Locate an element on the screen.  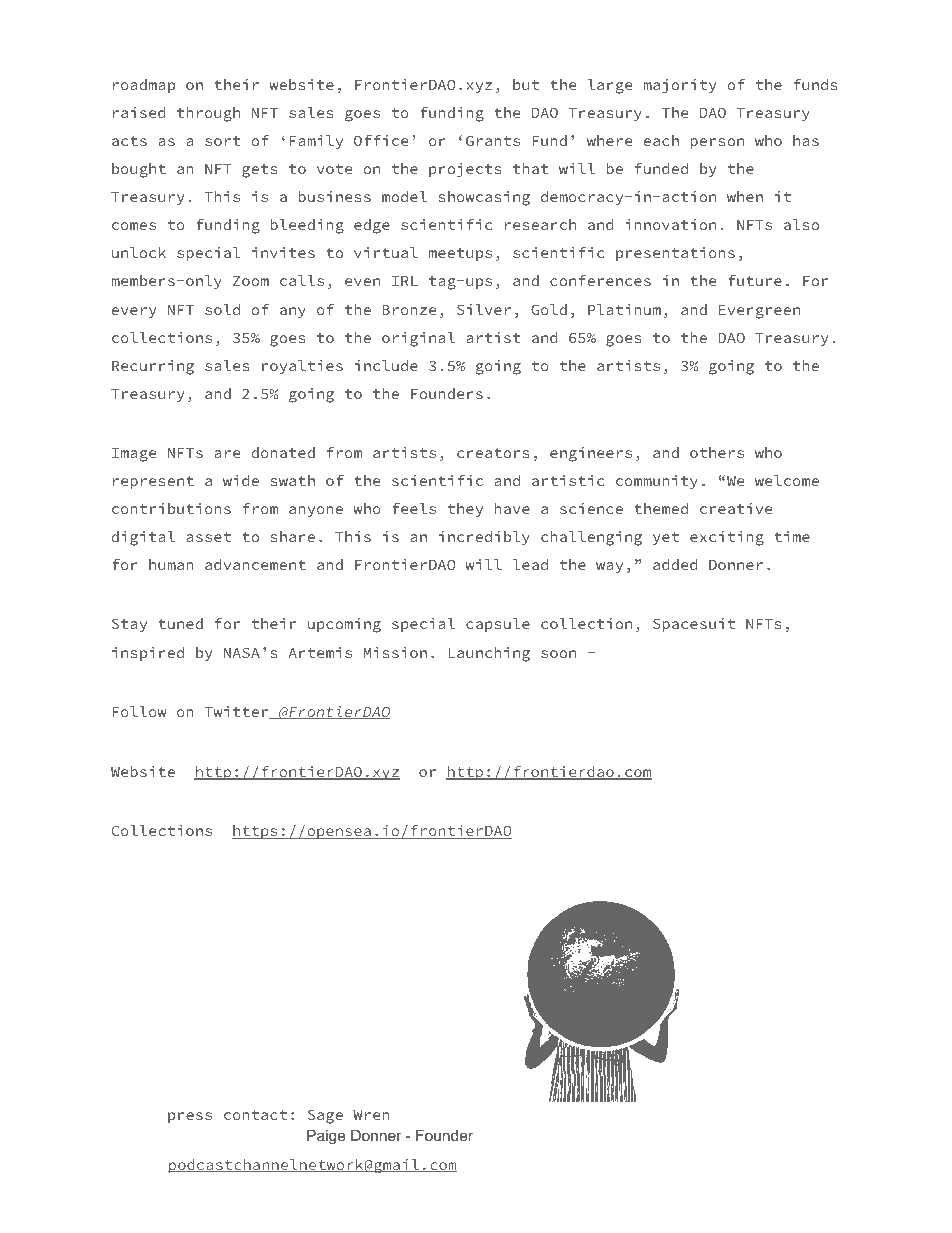
Launching is located at coordinates (489, 654).
